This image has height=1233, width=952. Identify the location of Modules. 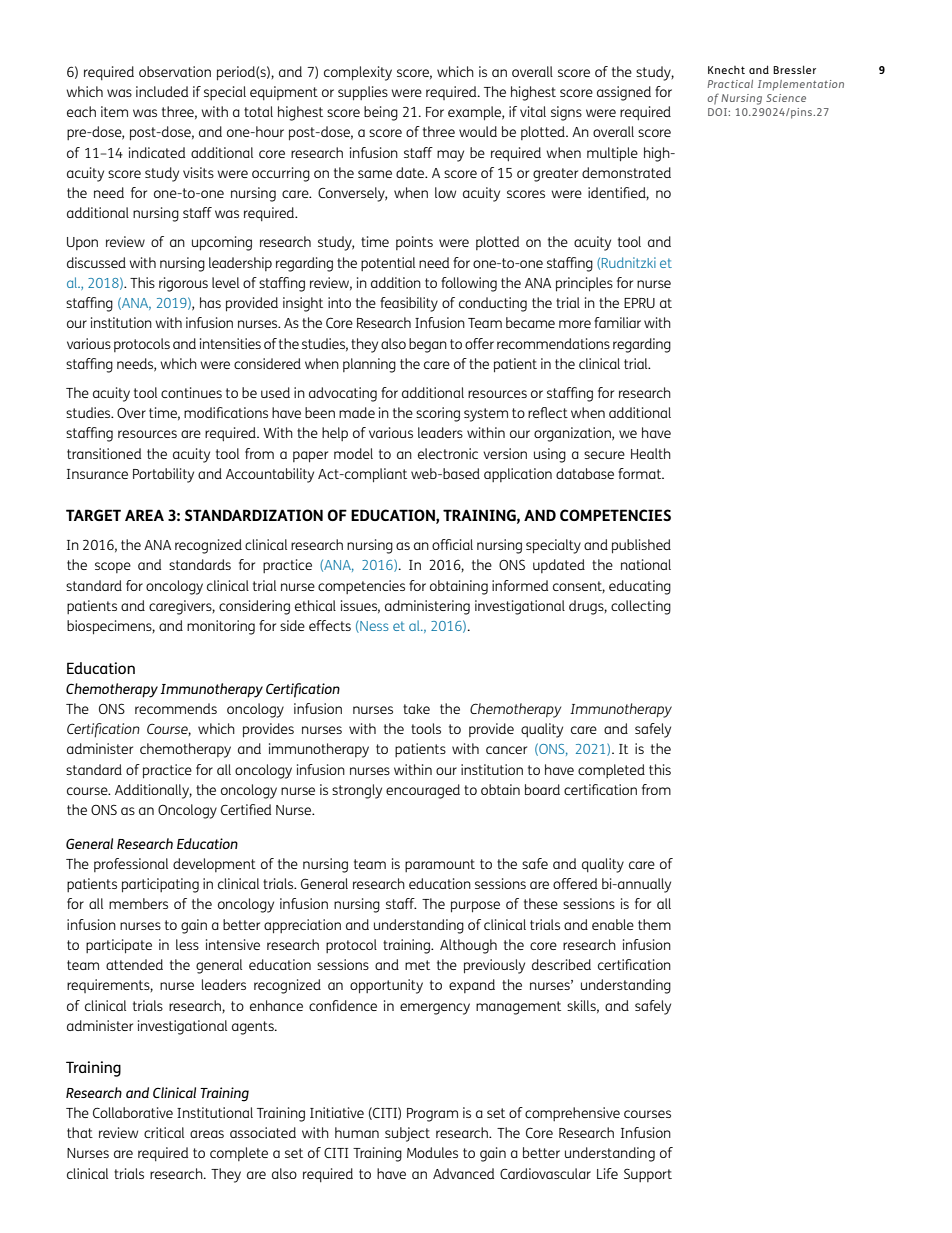
(432, 1152).
